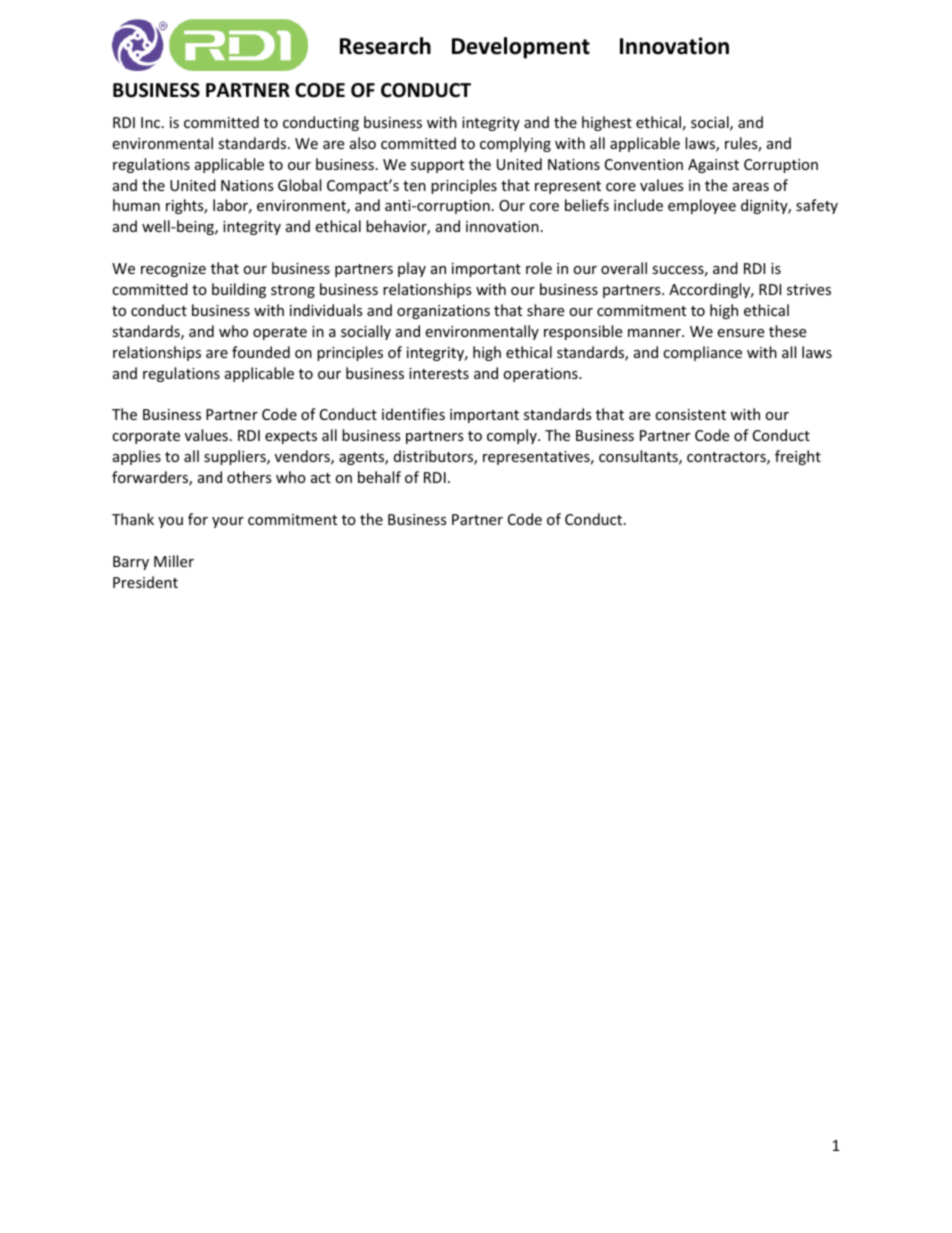 Image resolution: width=952 pixels, height=1233 pixels. I want to click on areas, so click(751, 187).
